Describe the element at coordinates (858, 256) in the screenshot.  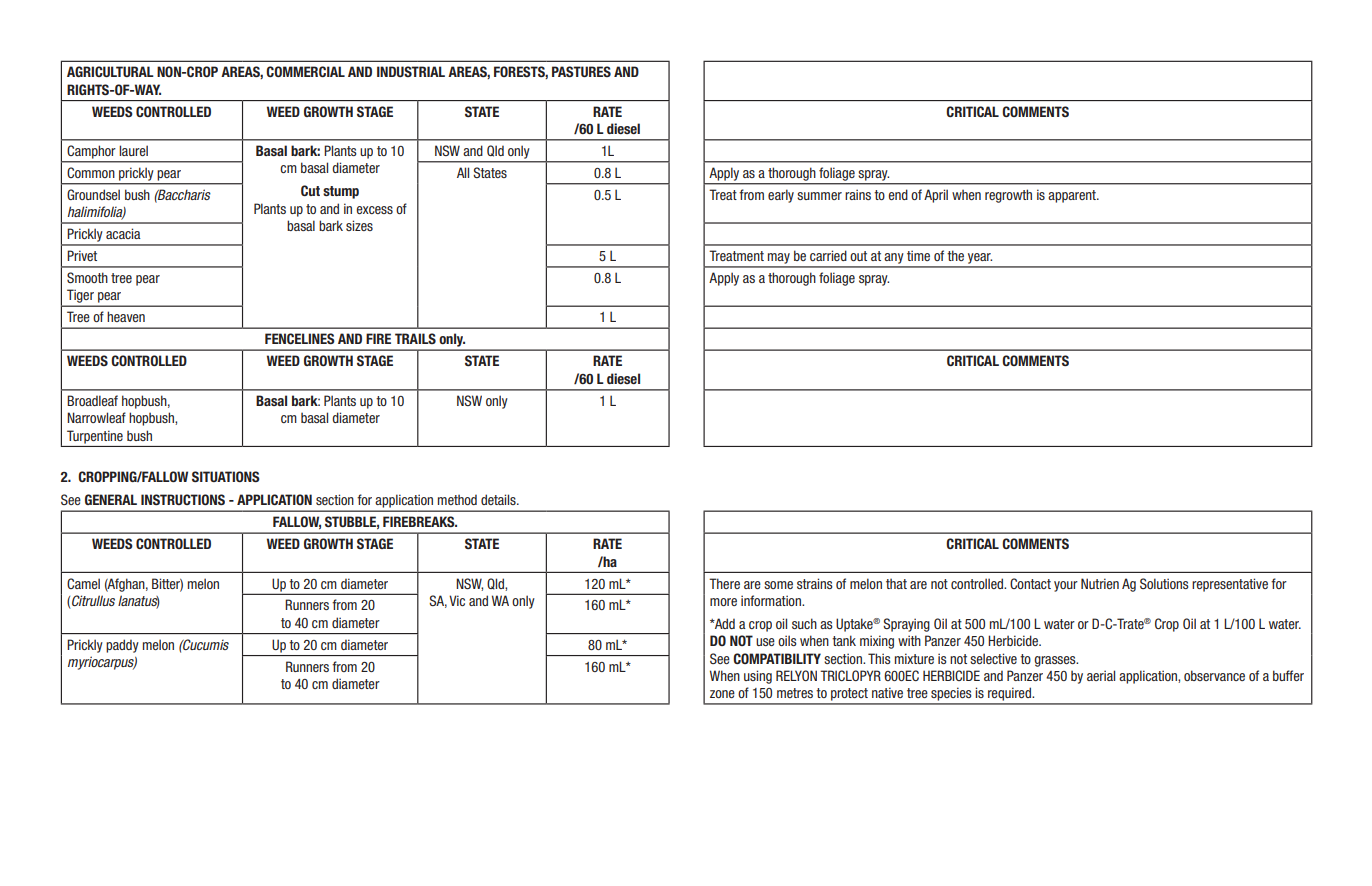
I see `out` at that location.
